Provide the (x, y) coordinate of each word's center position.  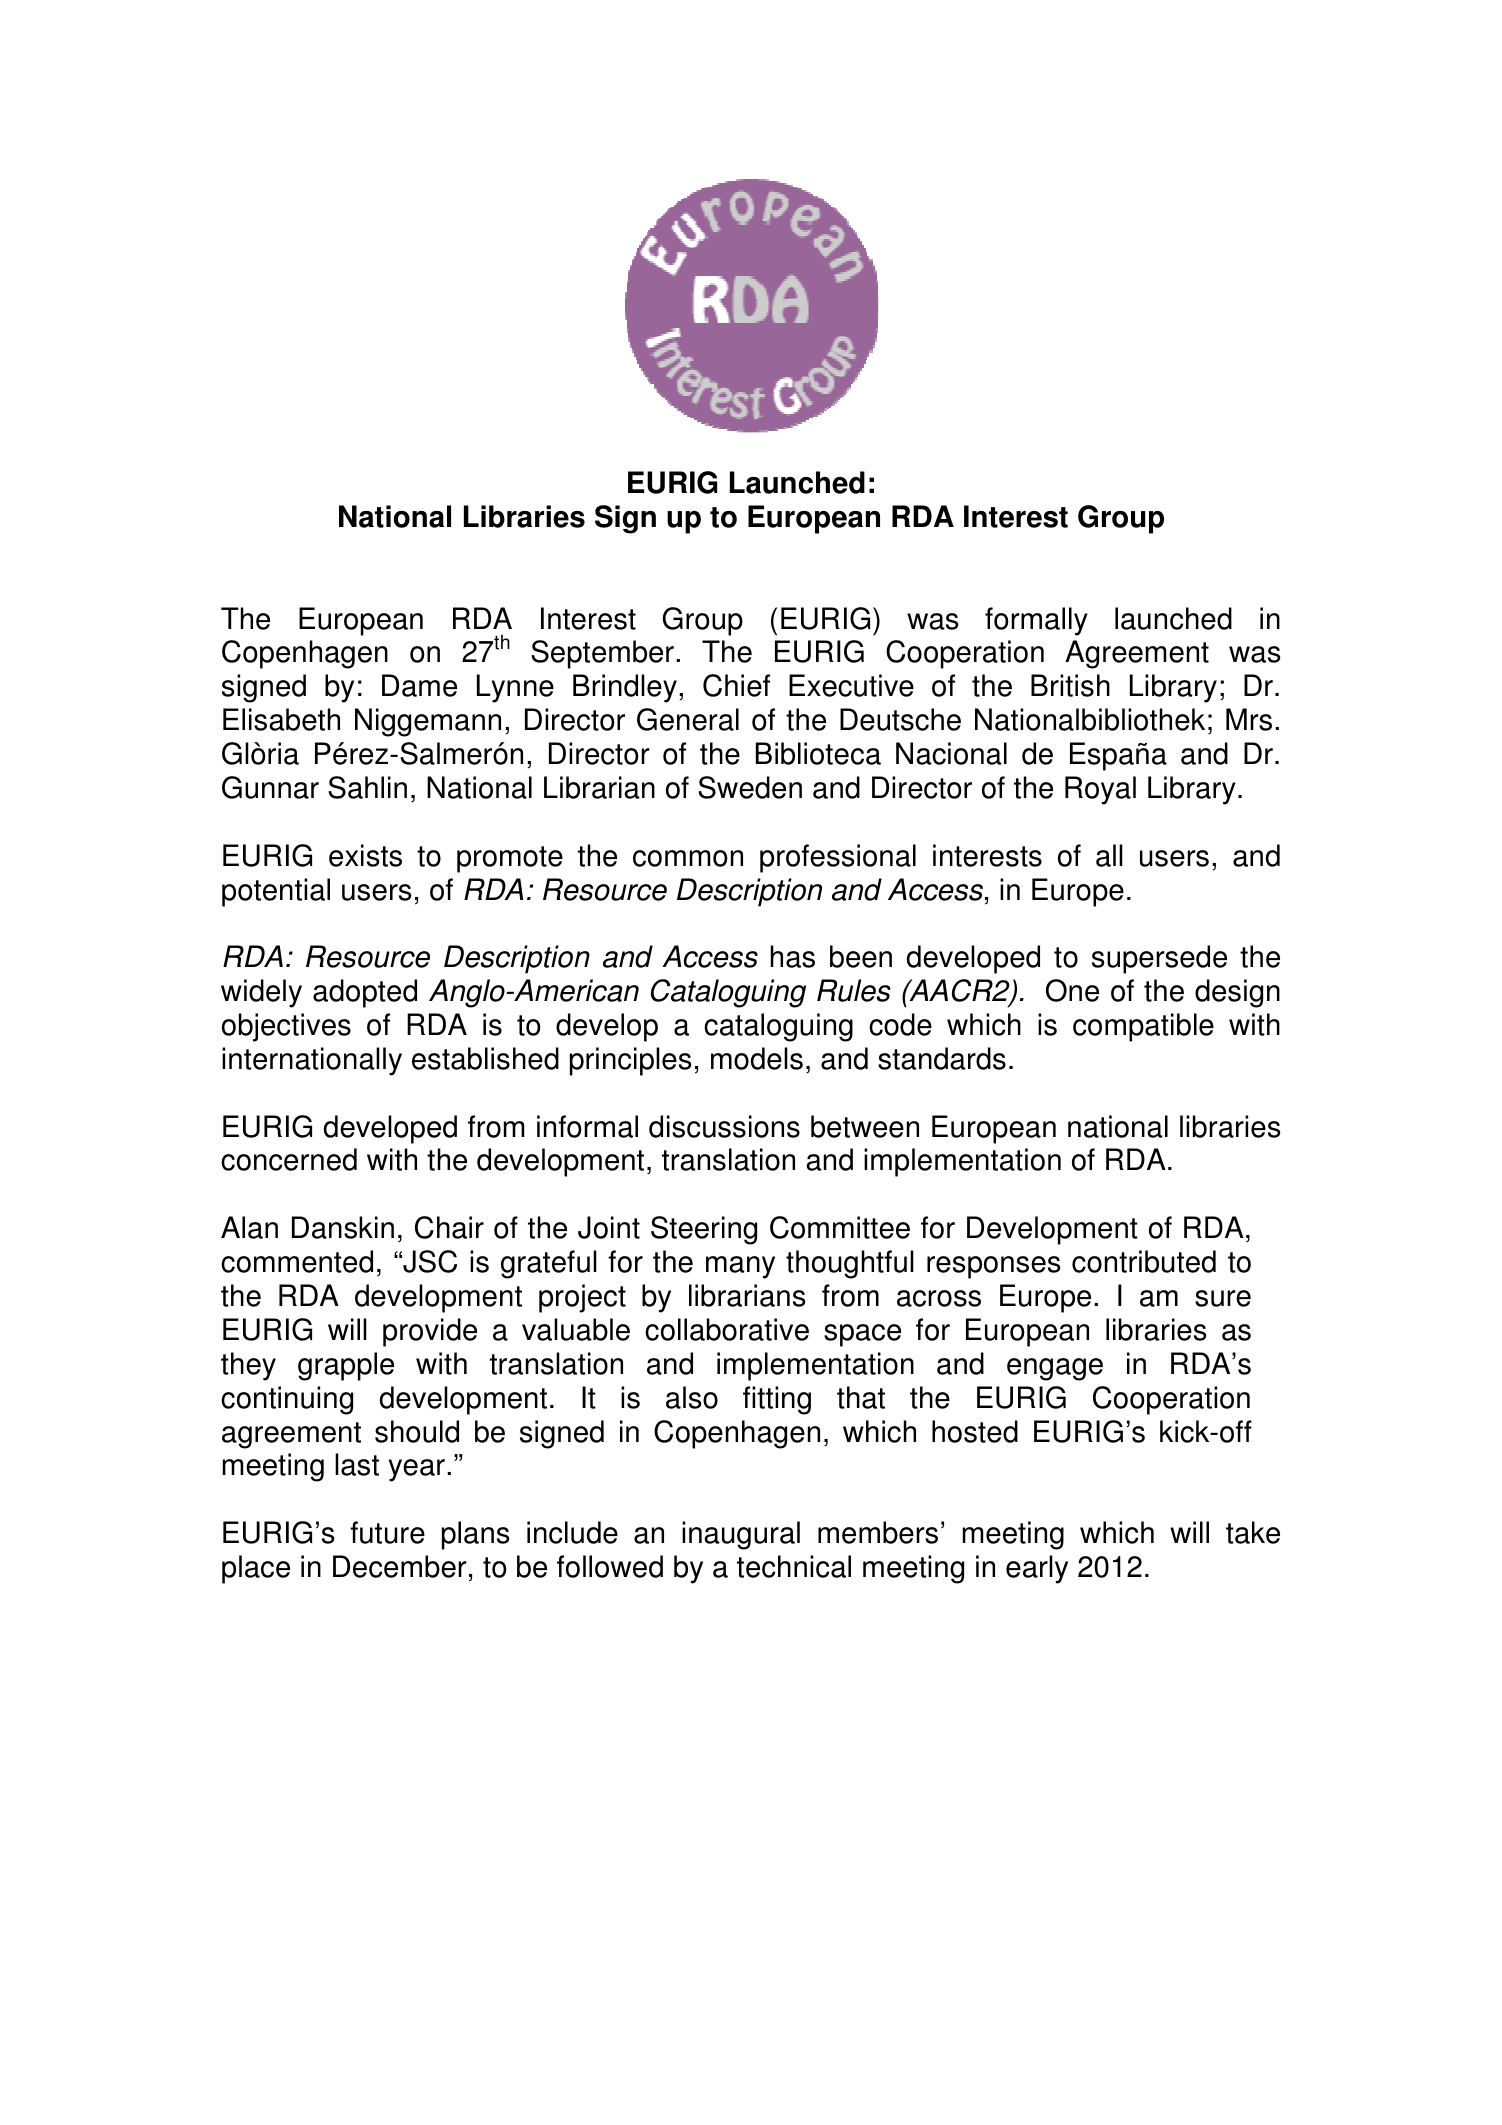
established (485, 1058)
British (1070, 685)
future (387, 1532)
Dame (419, 685)
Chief (736, 685)
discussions (724, 1126)
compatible (1143, 1027)
